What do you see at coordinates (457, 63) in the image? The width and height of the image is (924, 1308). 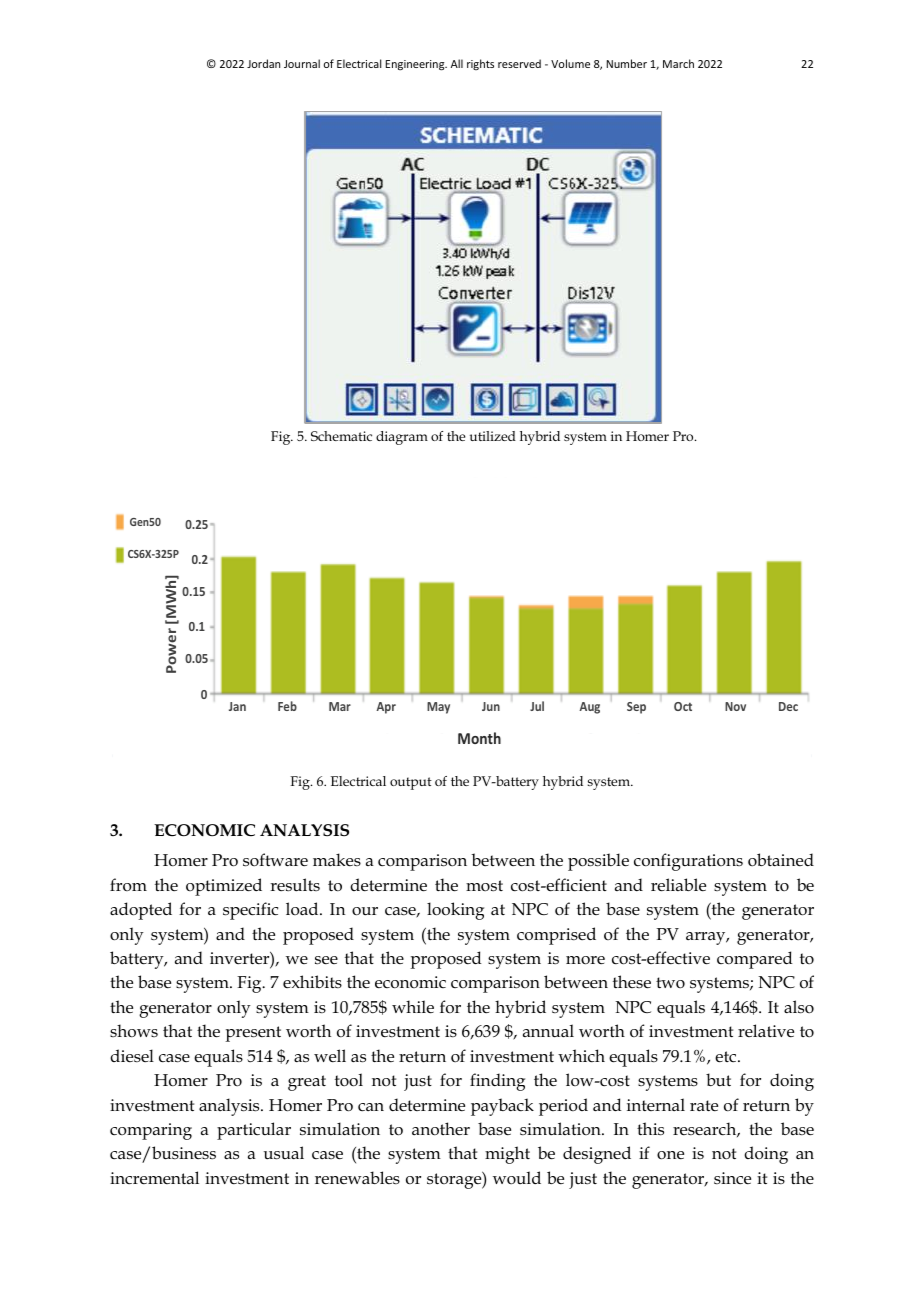 I see `All` at bounding box center [457, 63].
